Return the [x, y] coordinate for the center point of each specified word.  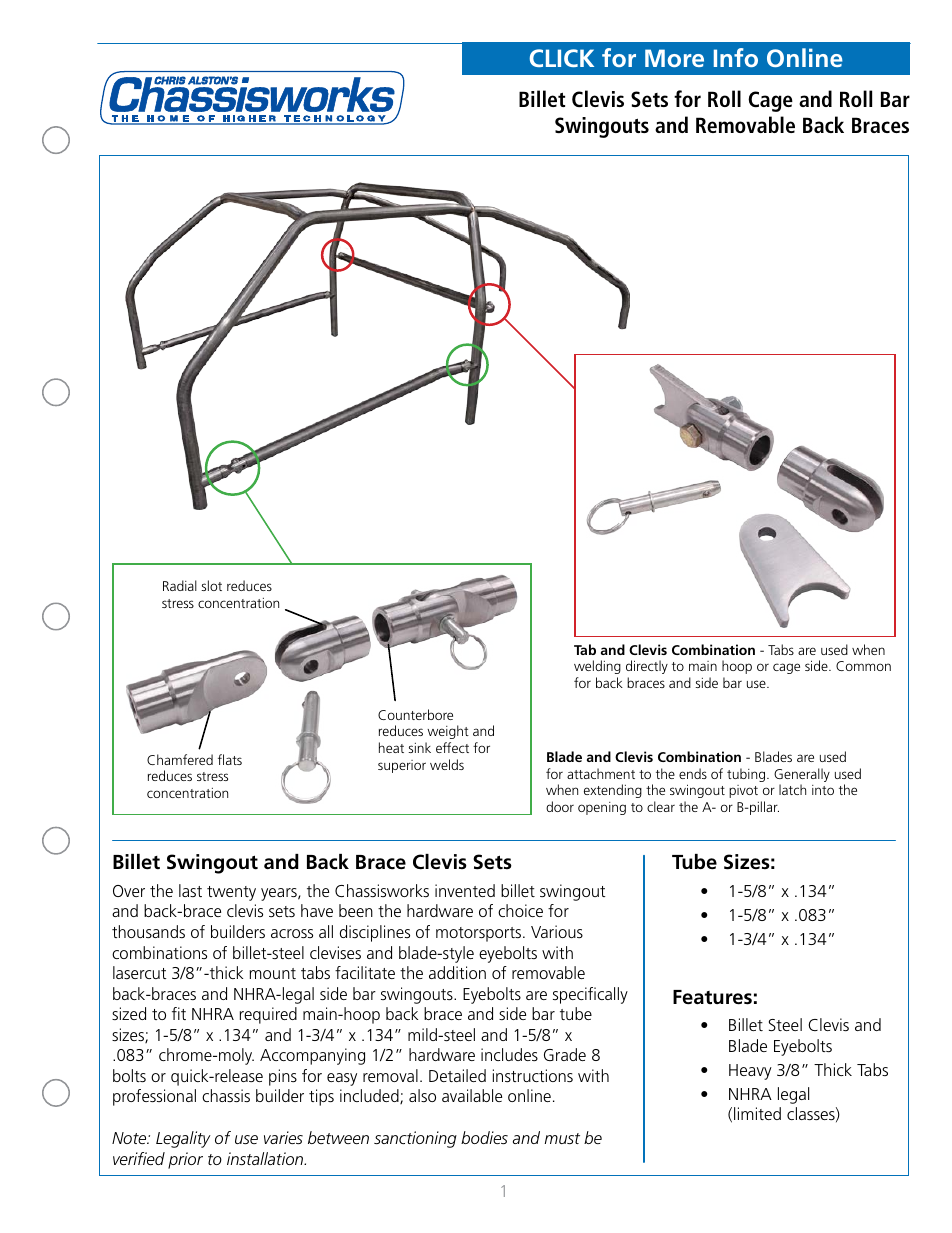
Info [736, 57]
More [674, 58]
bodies [484, 1137]
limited [757, 1113]
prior [185, 1160]
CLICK [562, 58]
